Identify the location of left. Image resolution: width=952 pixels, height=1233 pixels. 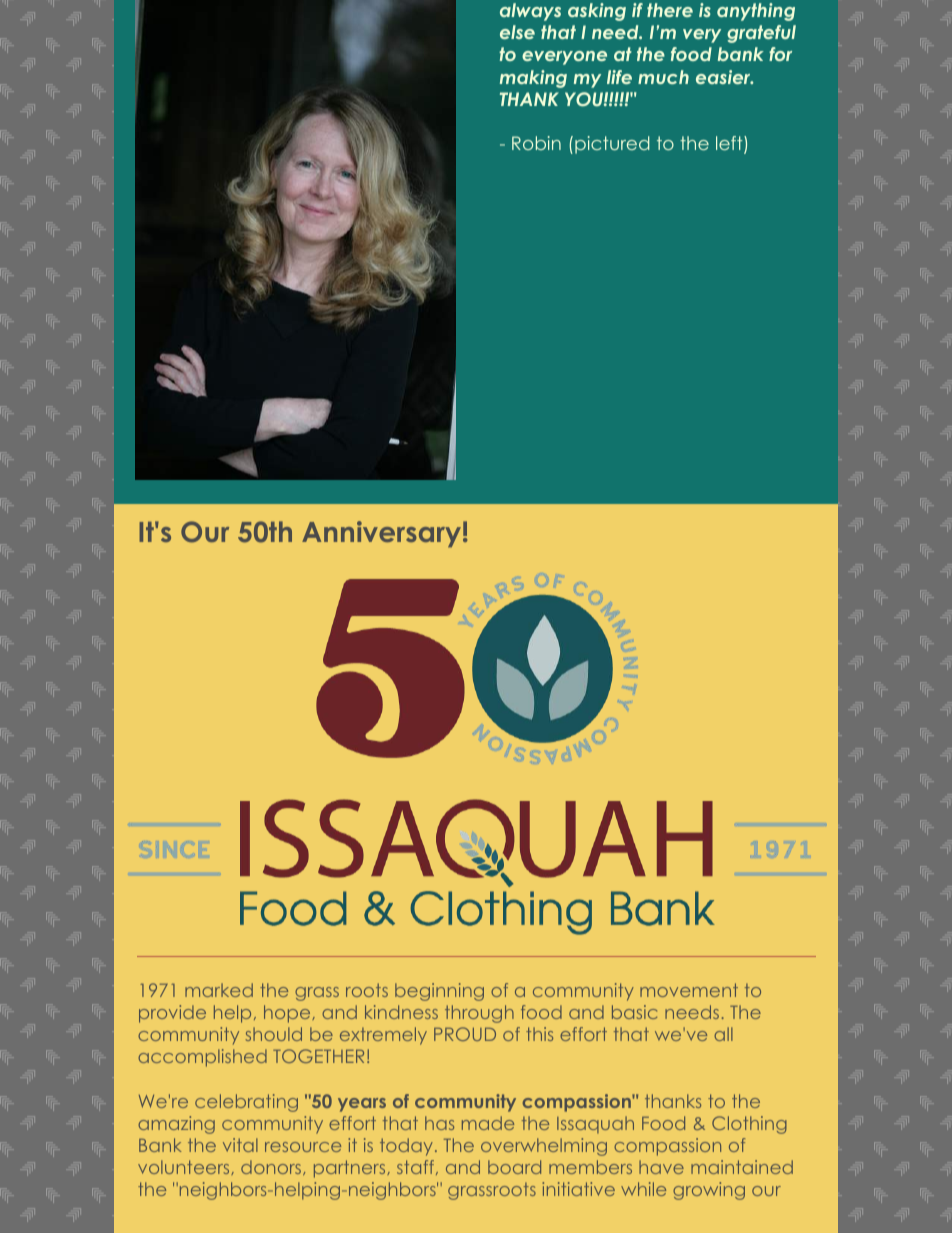
(730, 144).
